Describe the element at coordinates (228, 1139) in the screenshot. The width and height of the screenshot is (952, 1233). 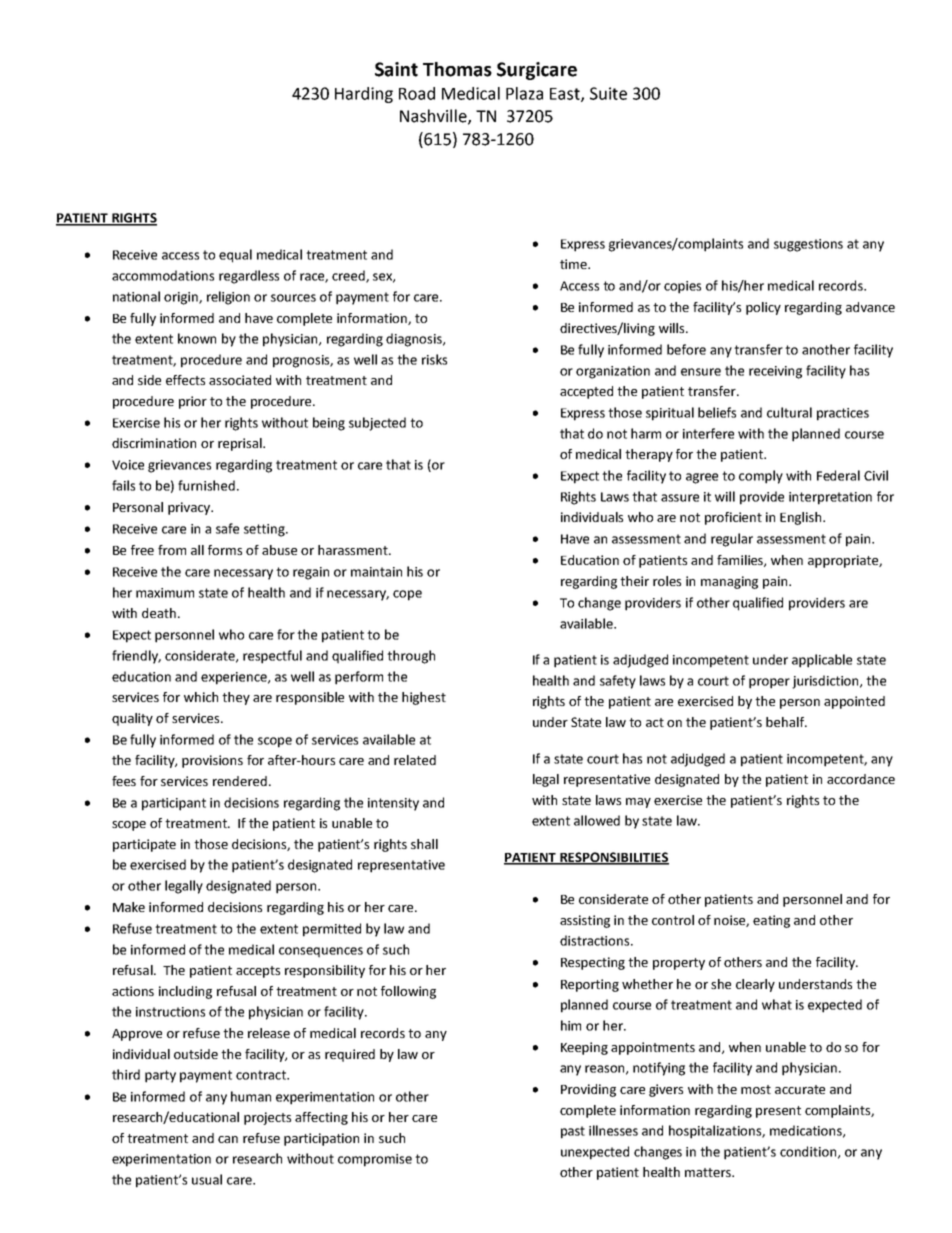
I see `can` at that location.
